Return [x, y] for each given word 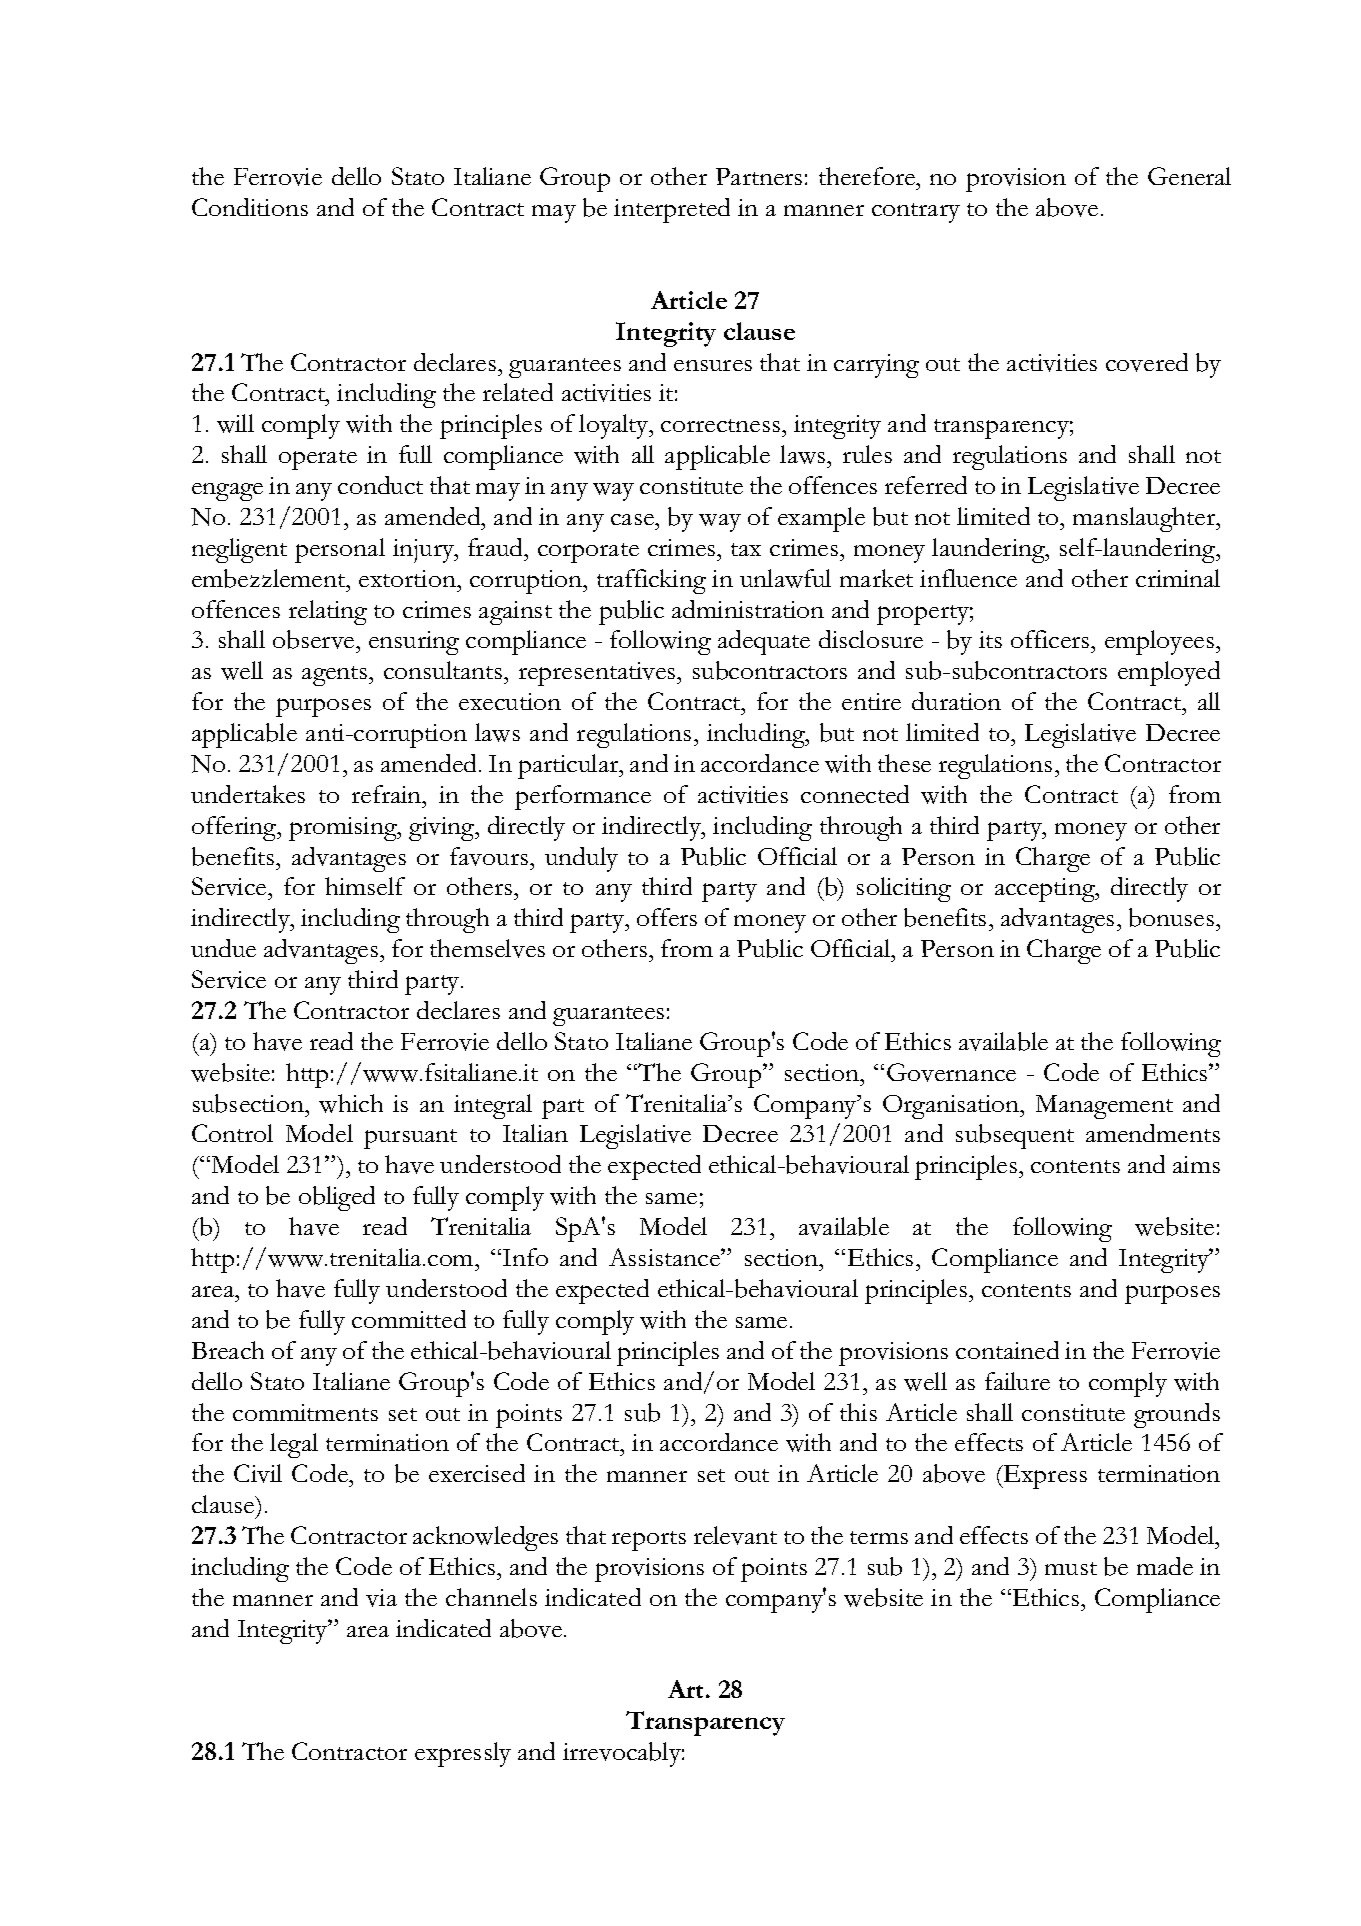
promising [344, 829]
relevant [735, 1535]
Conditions [250, 207]
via [381, 1598]
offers [667, 917]
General [1189, 176]
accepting [1046, 890]
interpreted [672, 210]
